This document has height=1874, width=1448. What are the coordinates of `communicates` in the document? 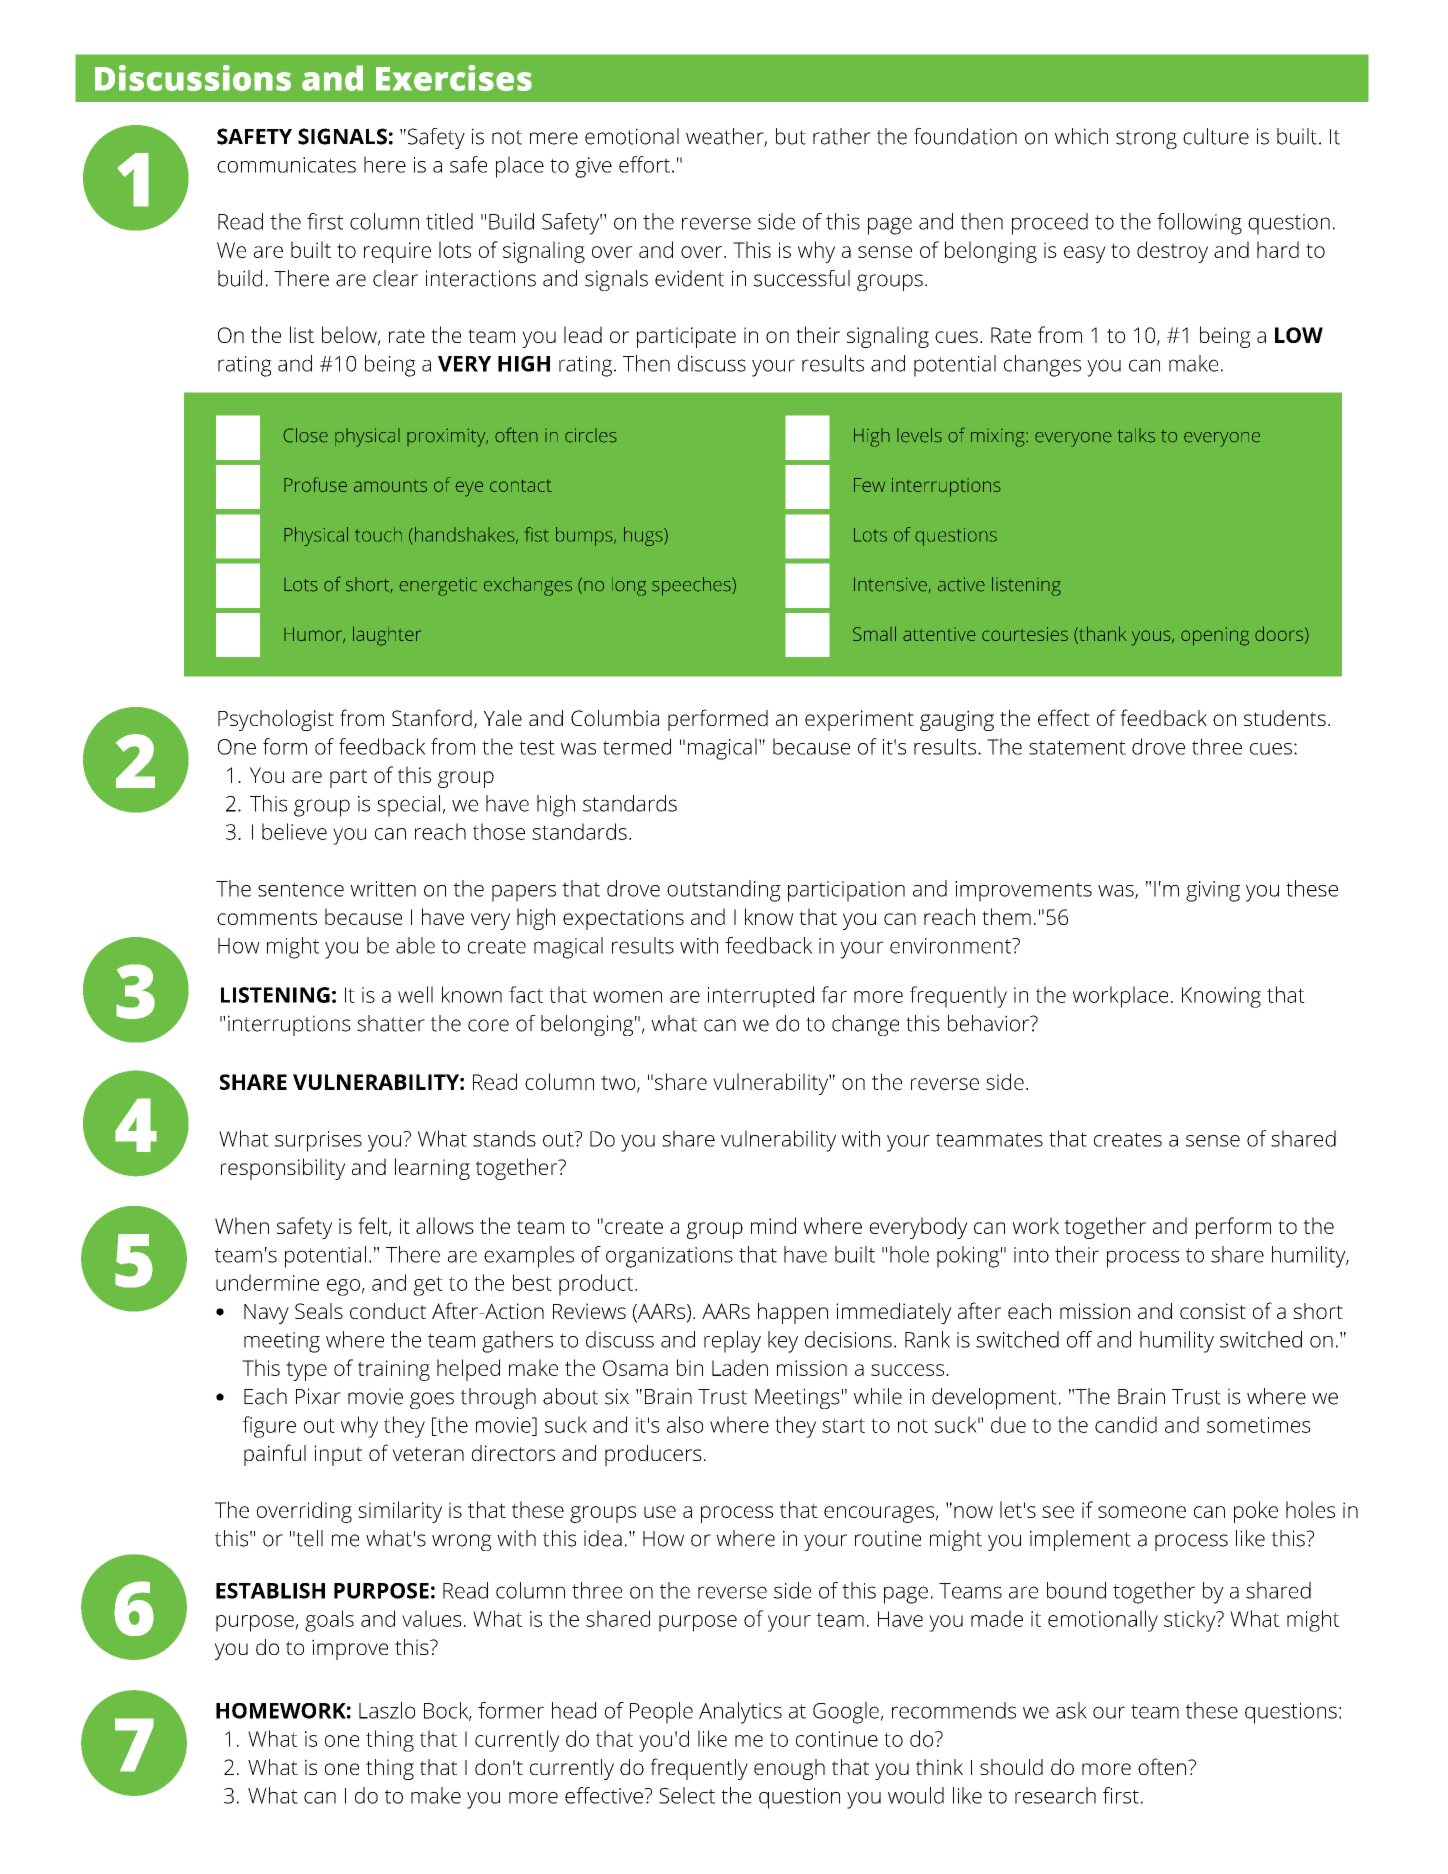 It's located at (286, 165).
